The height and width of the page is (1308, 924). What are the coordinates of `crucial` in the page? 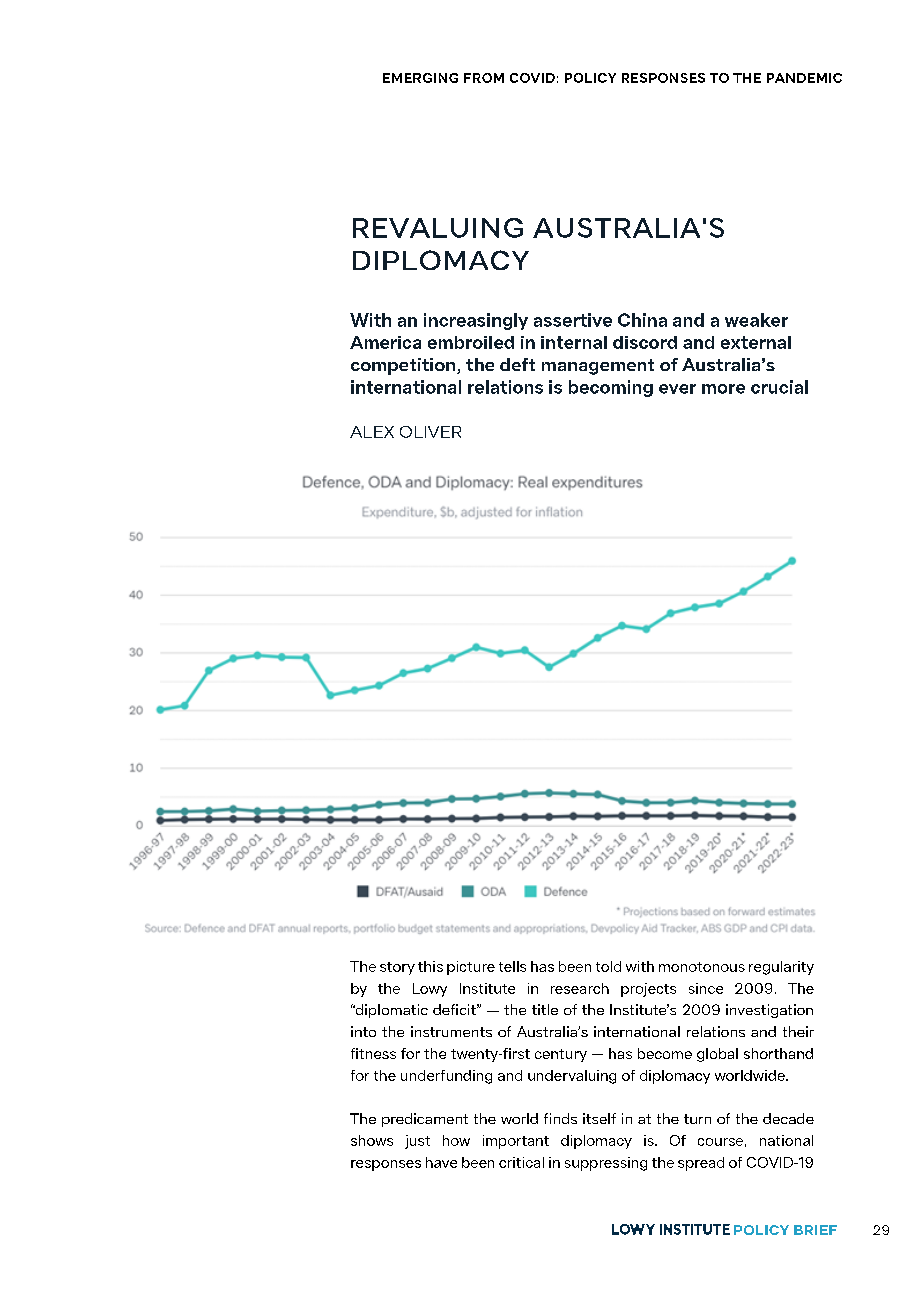 It's located at (779, 387).
